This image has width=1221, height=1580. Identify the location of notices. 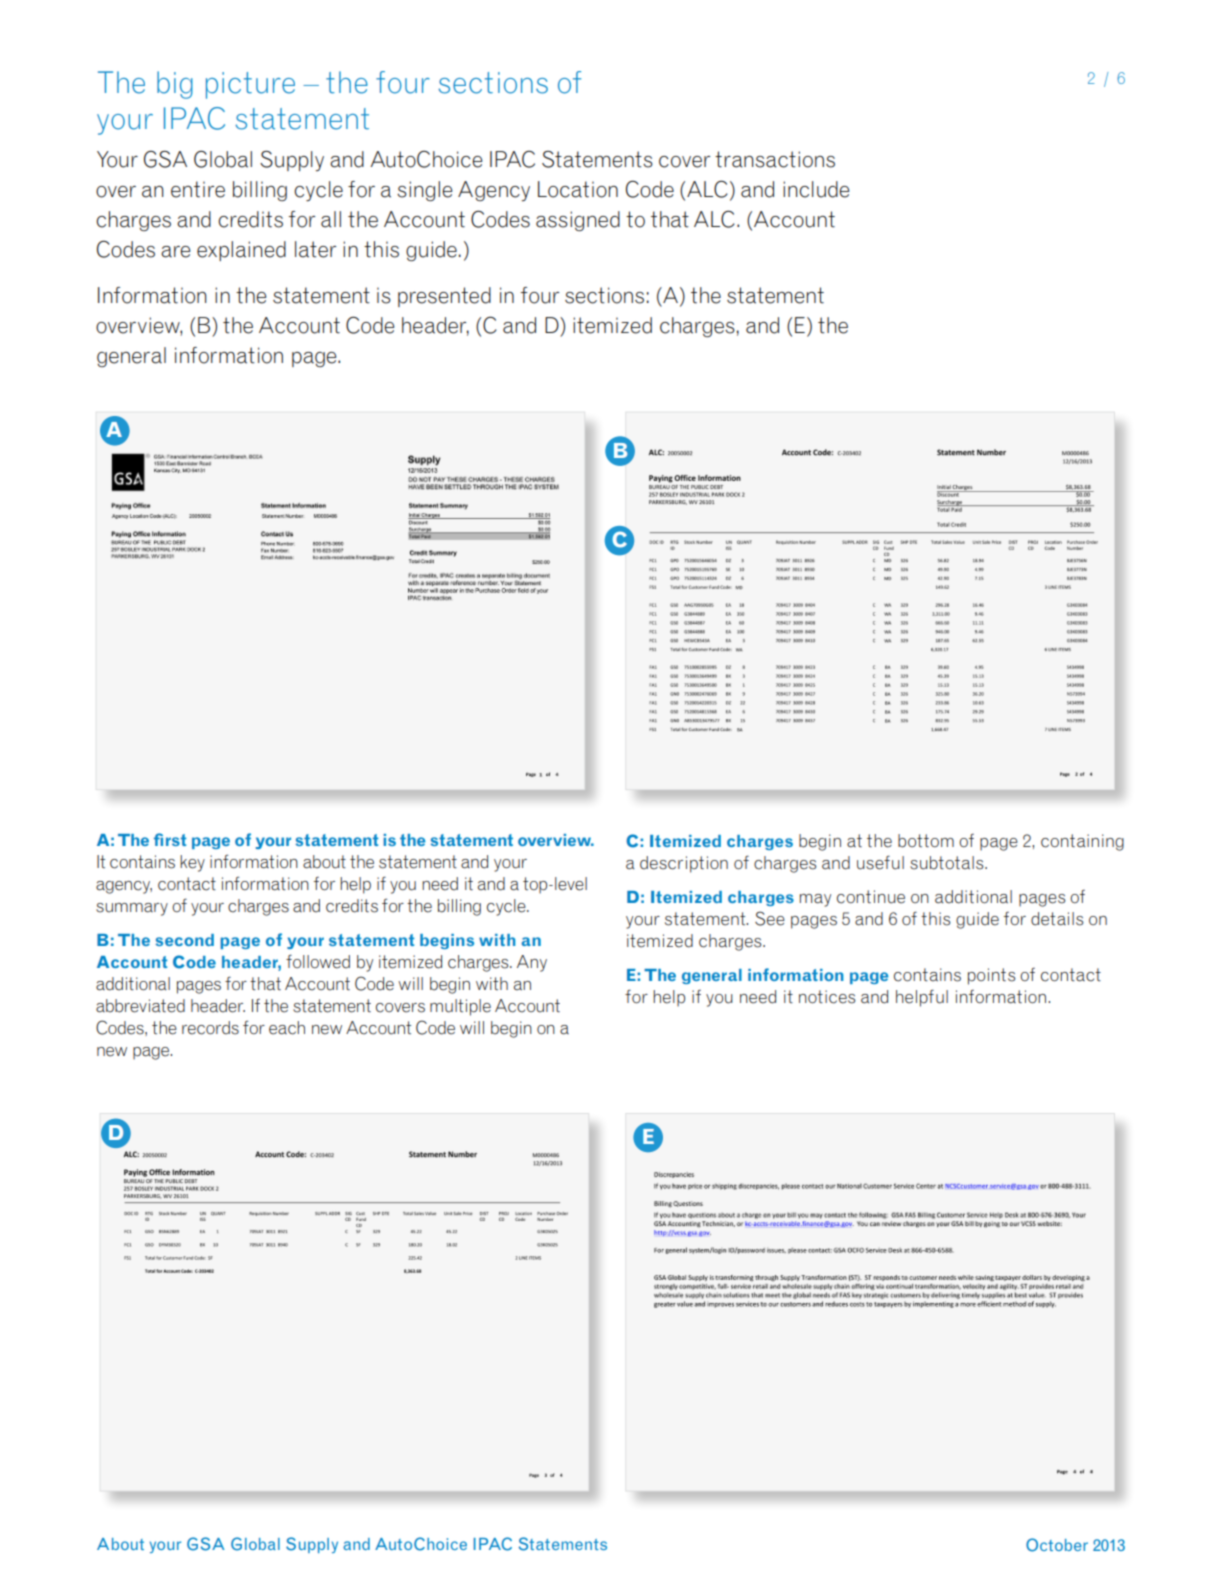
(827, 997).
